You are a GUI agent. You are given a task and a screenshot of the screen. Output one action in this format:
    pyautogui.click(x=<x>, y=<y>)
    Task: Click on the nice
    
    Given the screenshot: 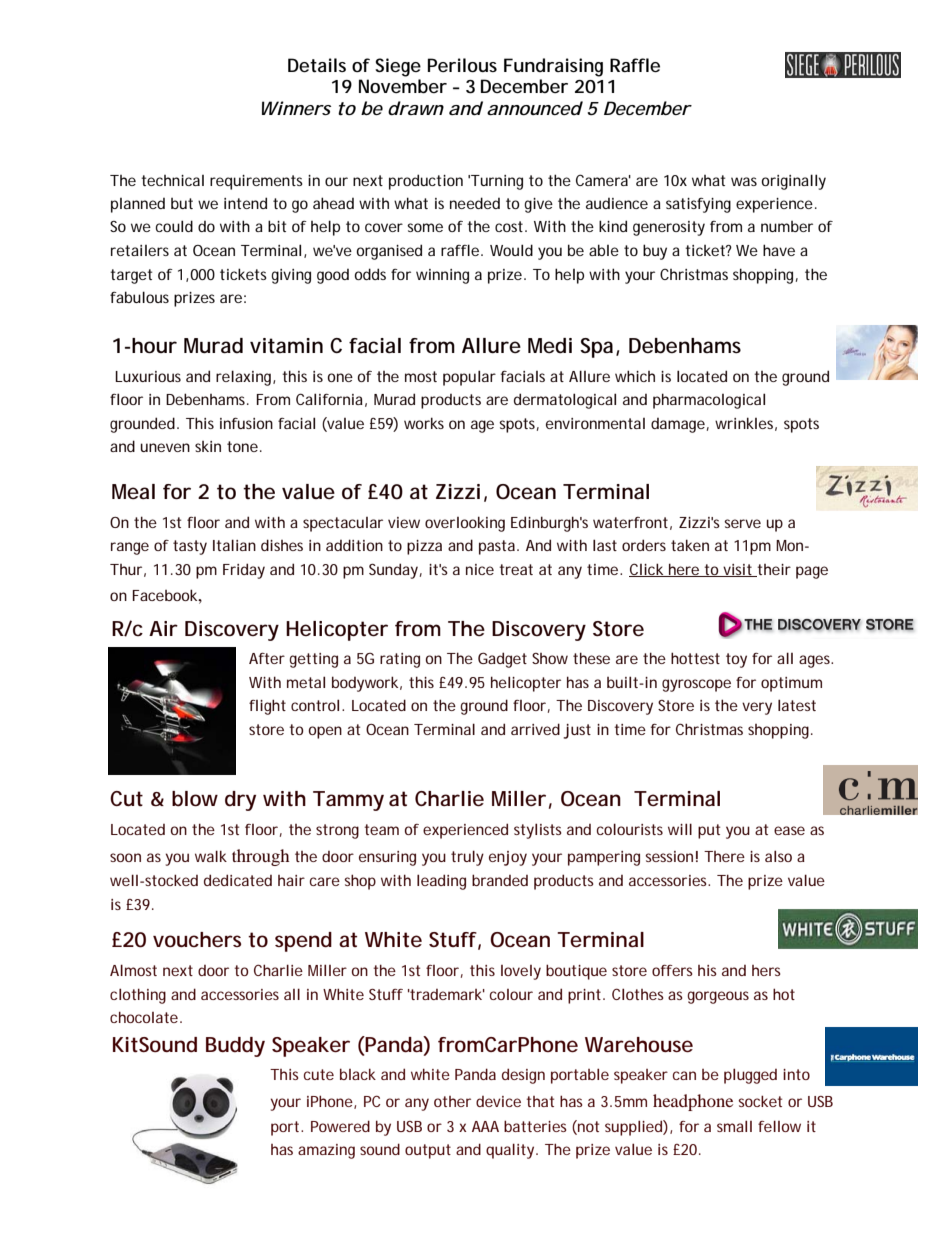 What is the action you would take?
    pyautogui.click(x=480, y=569)
